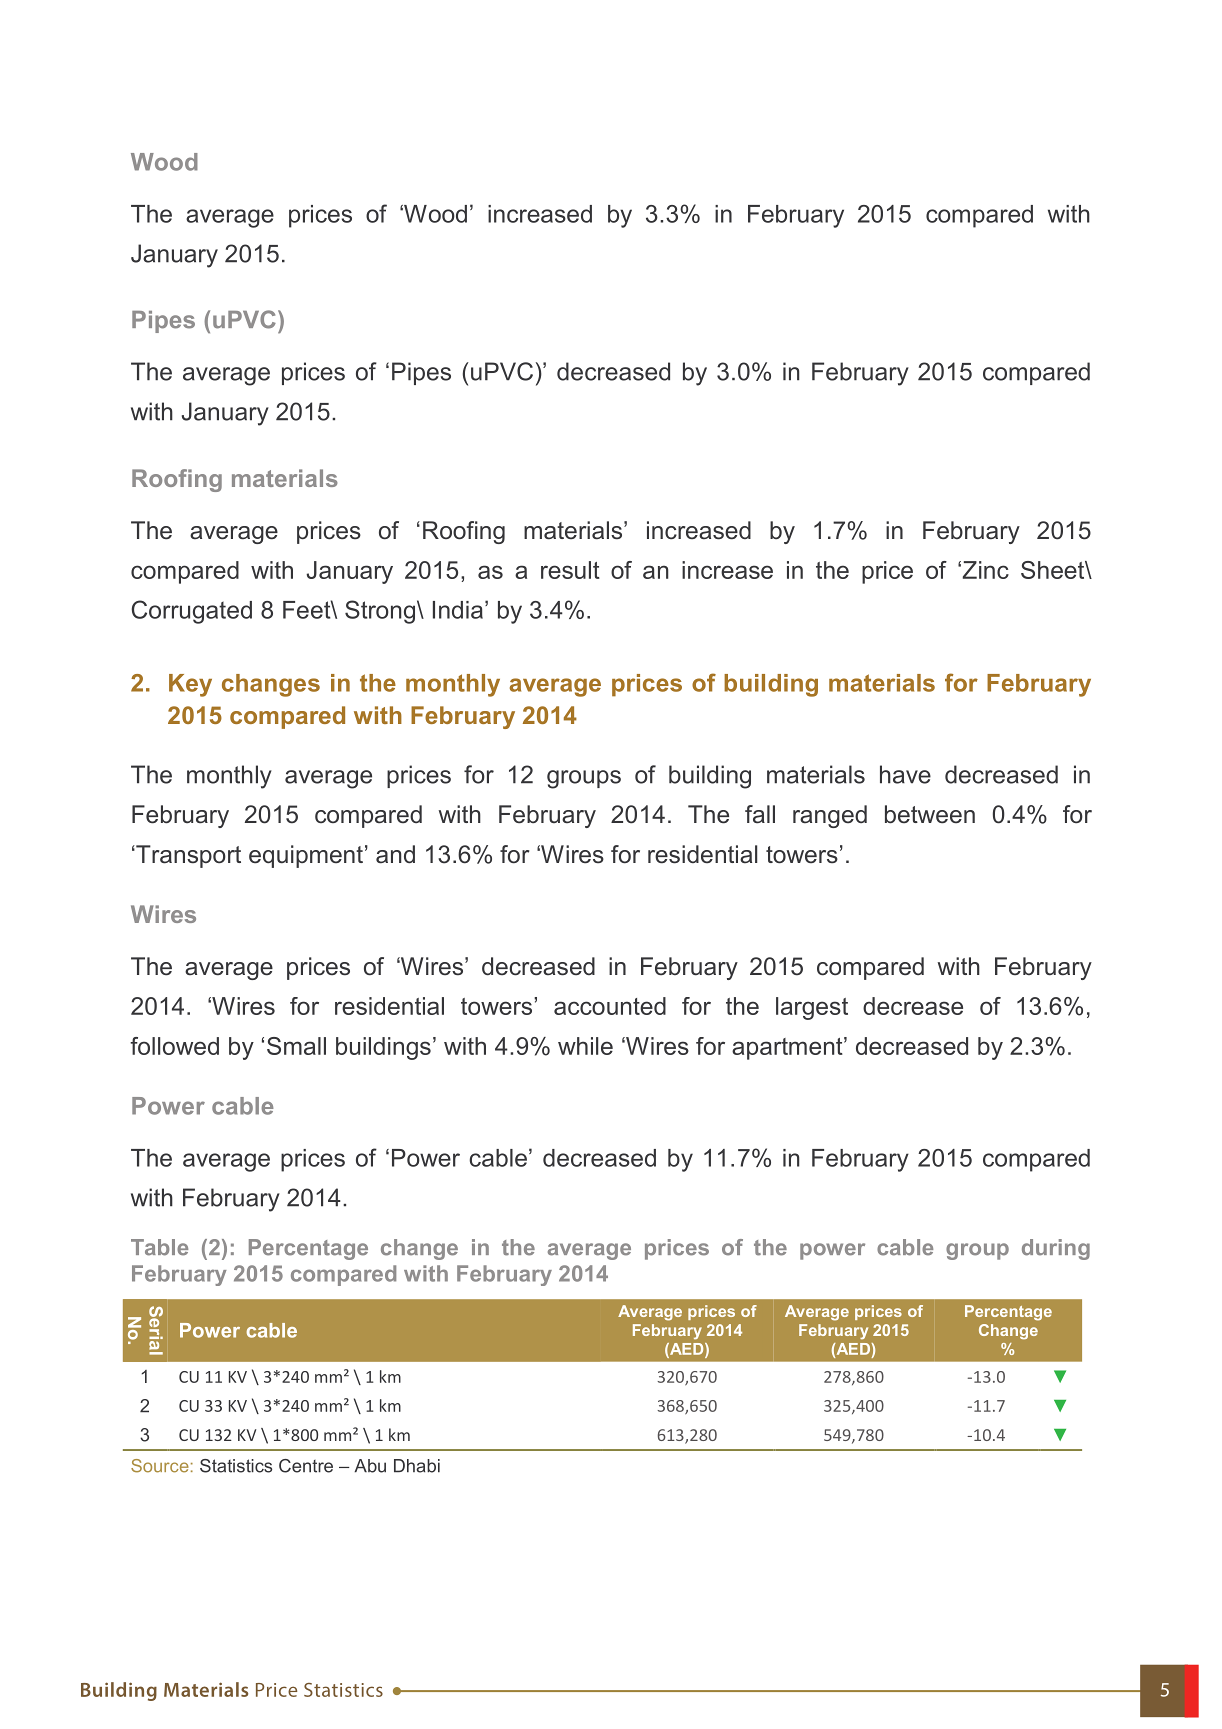  I want to click on have, so click(905, 774).
